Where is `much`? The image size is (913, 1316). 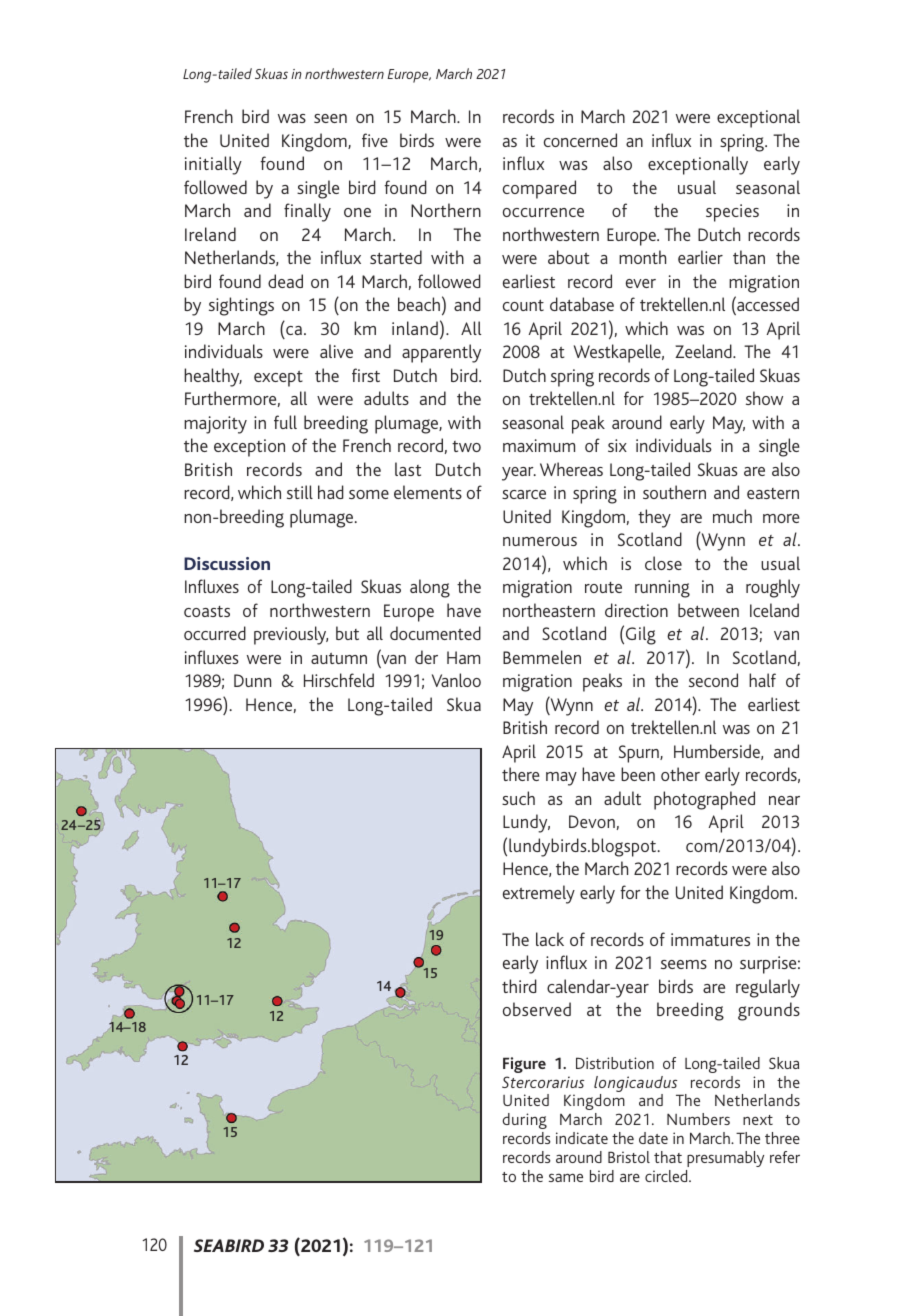
much is located at coordinates (732, 516).
